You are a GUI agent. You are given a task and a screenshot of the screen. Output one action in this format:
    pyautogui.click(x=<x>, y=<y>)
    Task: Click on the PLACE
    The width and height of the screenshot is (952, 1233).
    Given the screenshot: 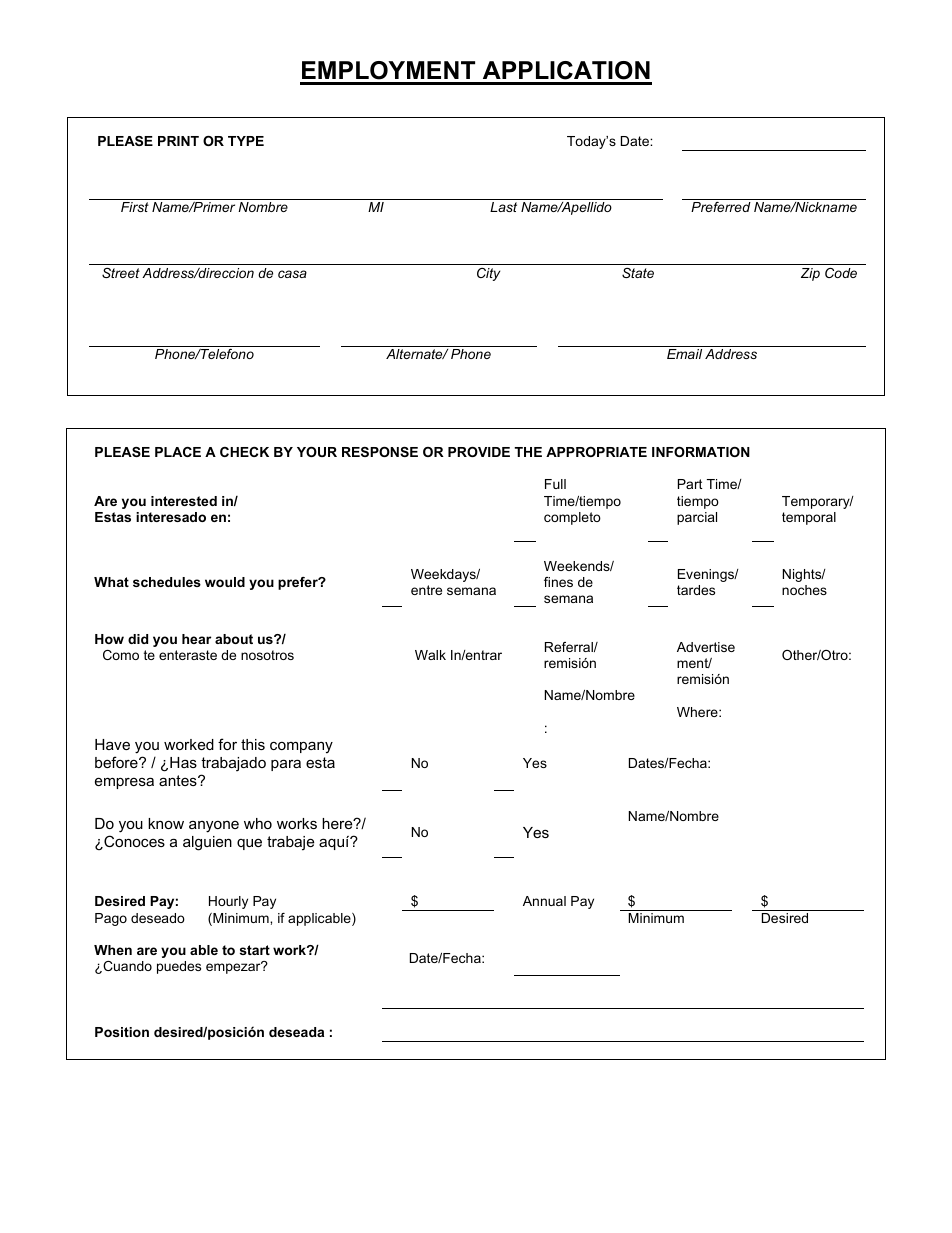 What is the action you would take?
    pyautogui.click(x=178, y=452)
